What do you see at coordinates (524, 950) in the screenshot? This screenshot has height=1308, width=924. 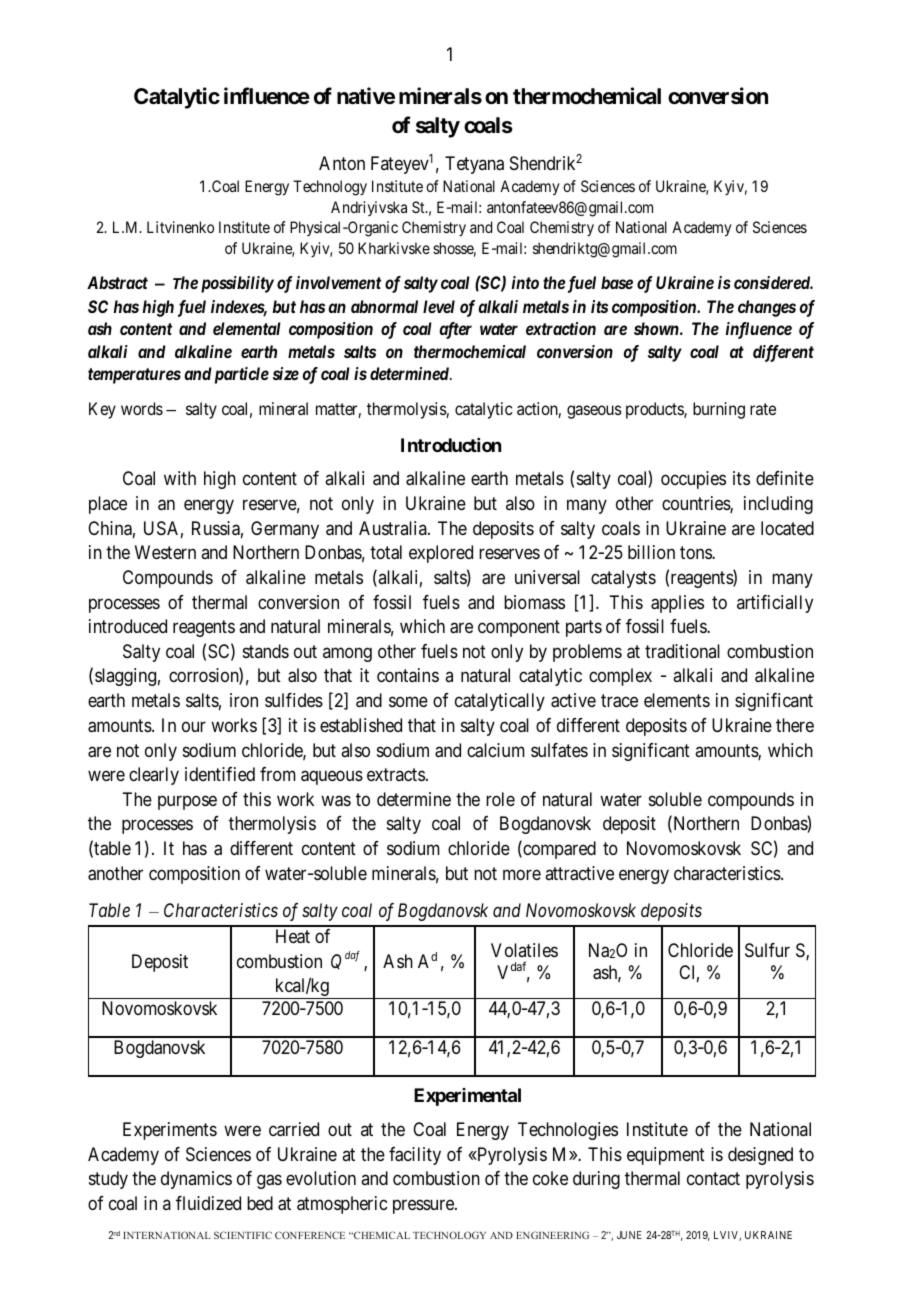 I see `Volatiles` at bounding box center [524, 950].
